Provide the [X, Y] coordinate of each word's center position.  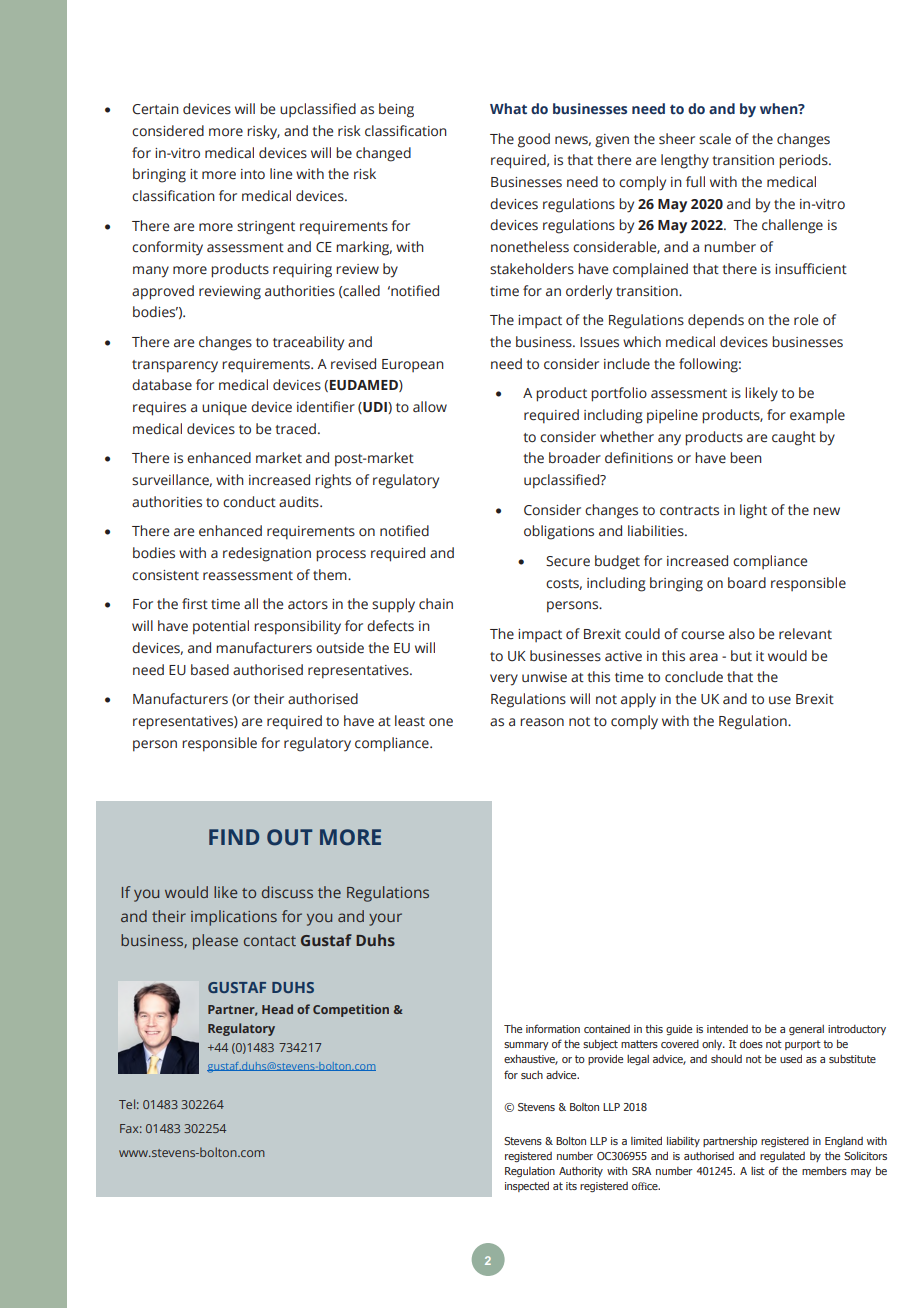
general [806, 1029]
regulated [782, 1156]
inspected [527, 1186]
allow [430, 406]
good [534, 140]
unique [224, 409]
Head [277, 1009]
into [253, 174]
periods [804, 161]
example [817, 416]
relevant [805, 634]
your [385, 919]
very [504, 680]
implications [234, 918]
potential [221, 627]
